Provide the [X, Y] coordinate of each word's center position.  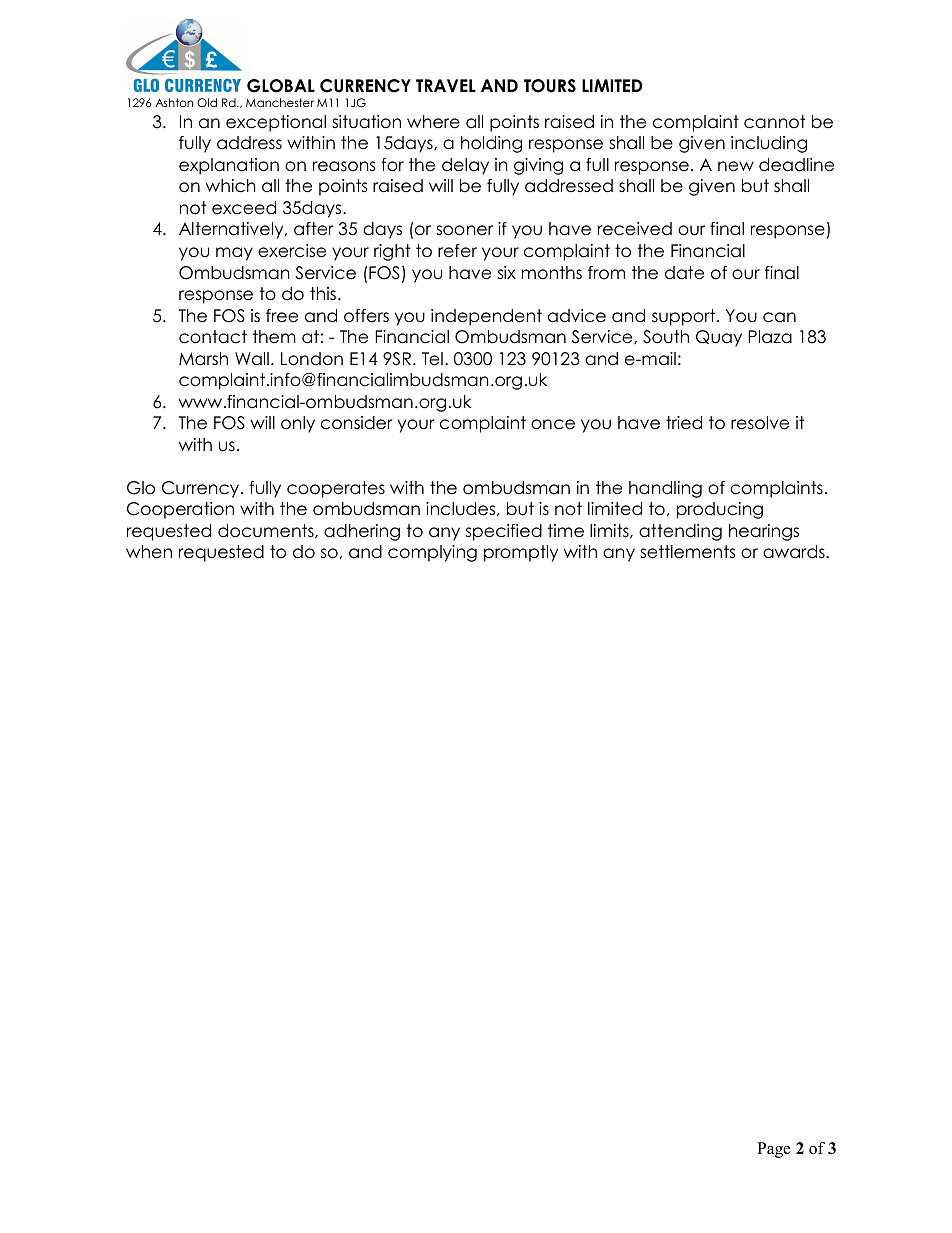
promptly [521, 553]
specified [504, 532]
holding [491, 144]
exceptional [276, 123]
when [149, 552]
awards [795, 552]
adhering [362, 532]
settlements [688, 552]
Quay [719, 338]
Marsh [203, 359]
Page [773, 1150]
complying [432, 553]
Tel [432, 359]
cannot [774, 122]
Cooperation [180, 510]
